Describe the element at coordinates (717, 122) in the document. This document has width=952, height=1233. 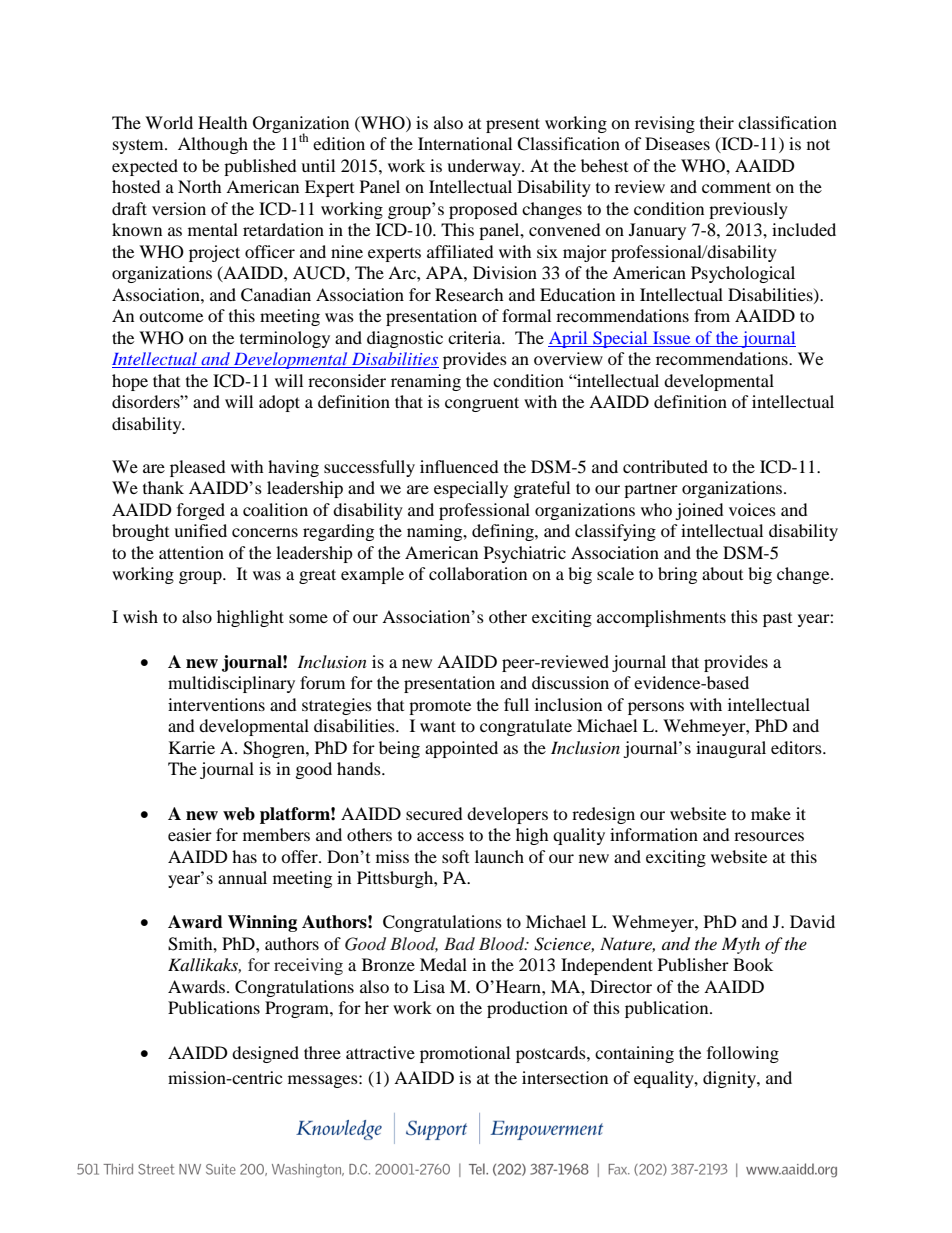
I see `their` at that location.
